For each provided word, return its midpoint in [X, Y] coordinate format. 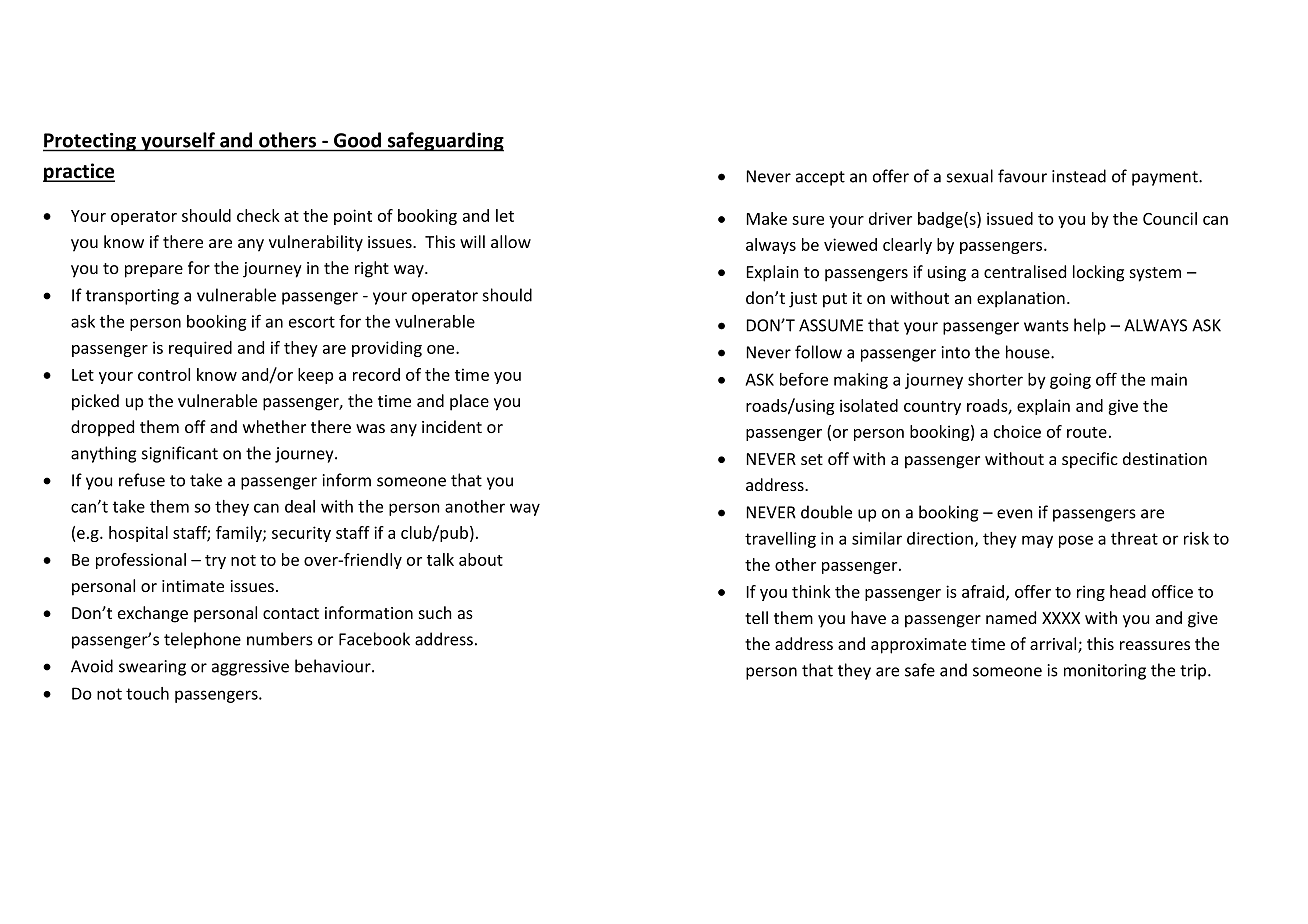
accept [820, 178]
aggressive [250, 668]
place [469, 402]
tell [756, 617]
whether [274, 426]
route [1087, 432]
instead [1079, 176]
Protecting [91, 142]
